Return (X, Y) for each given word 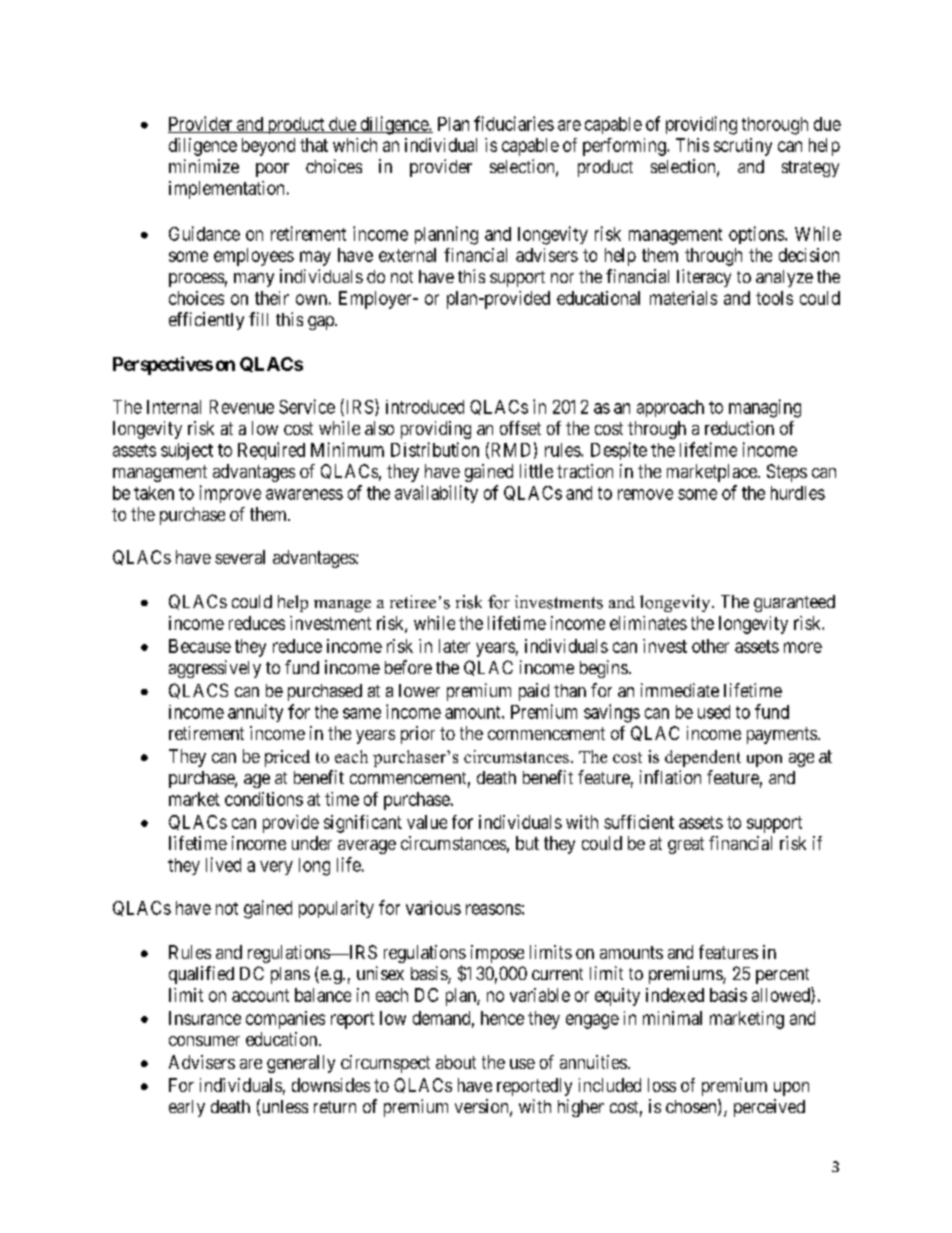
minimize (204, 166)
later (454, 646)
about (456, 1062)
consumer (204, 1041)
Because (200, 646)
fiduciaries (514, 123)
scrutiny (743, 147)
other (710, 646)
